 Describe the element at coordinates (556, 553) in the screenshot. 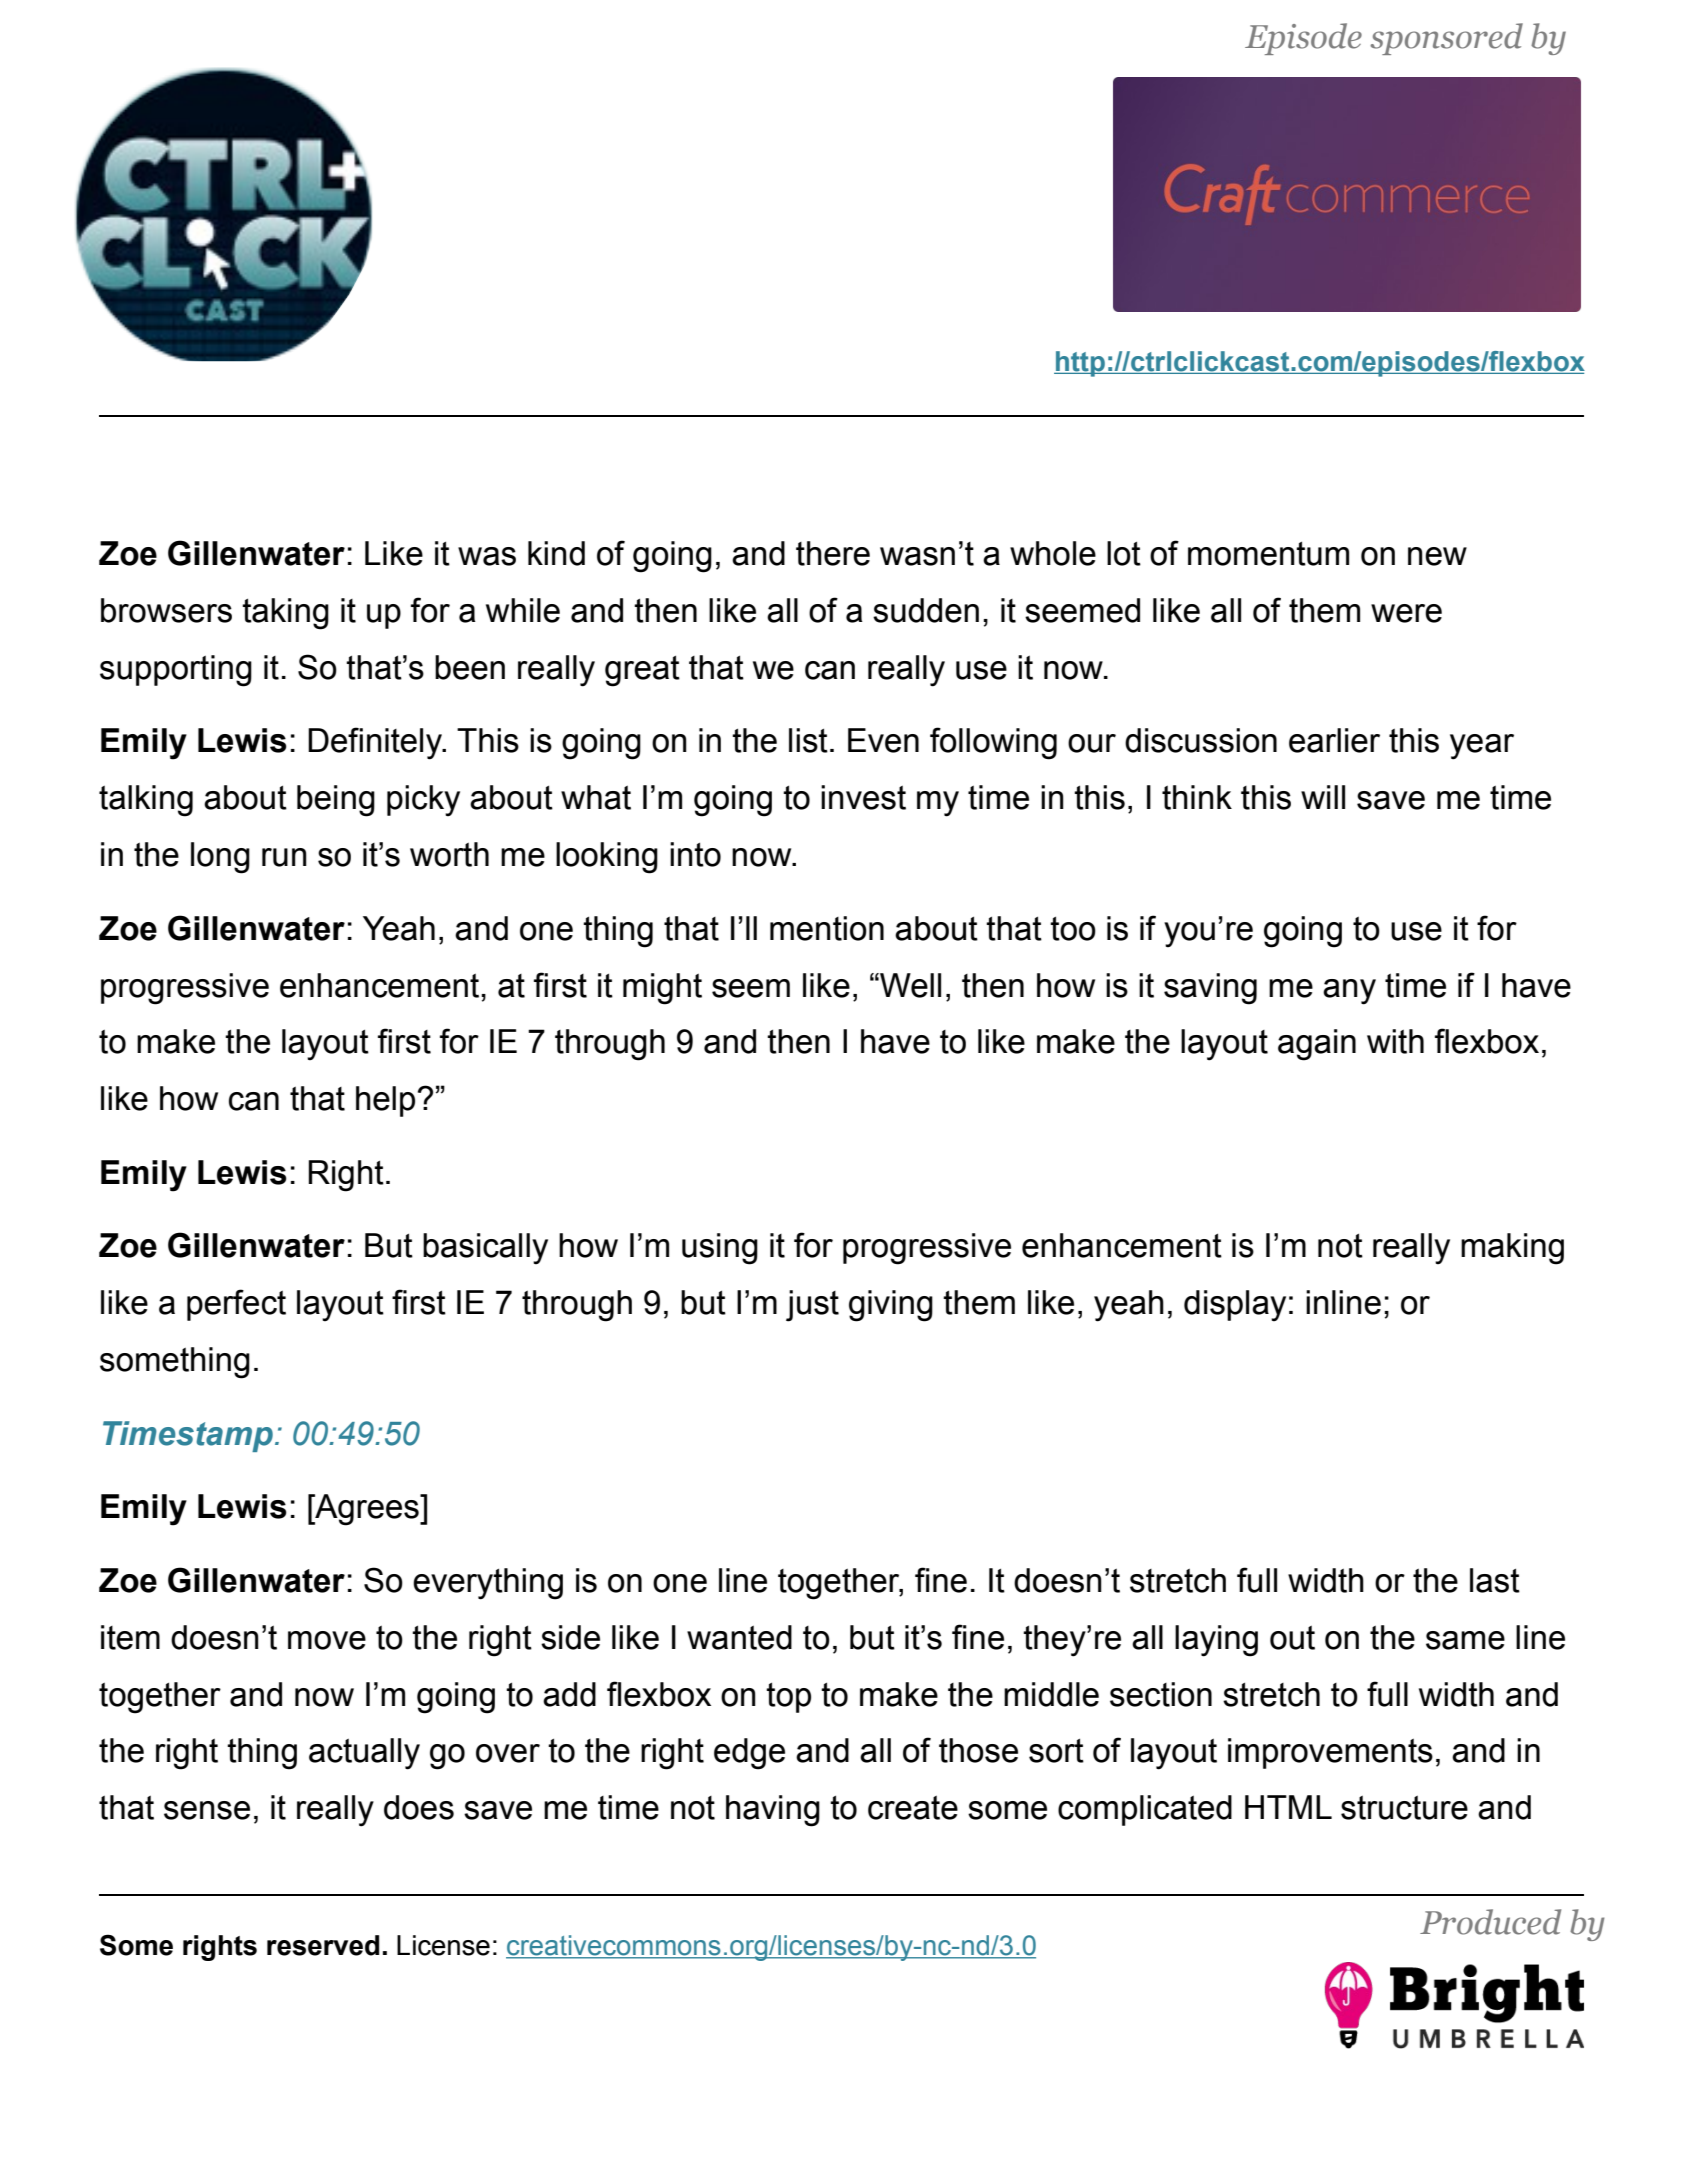

I see `kind` at that location.
